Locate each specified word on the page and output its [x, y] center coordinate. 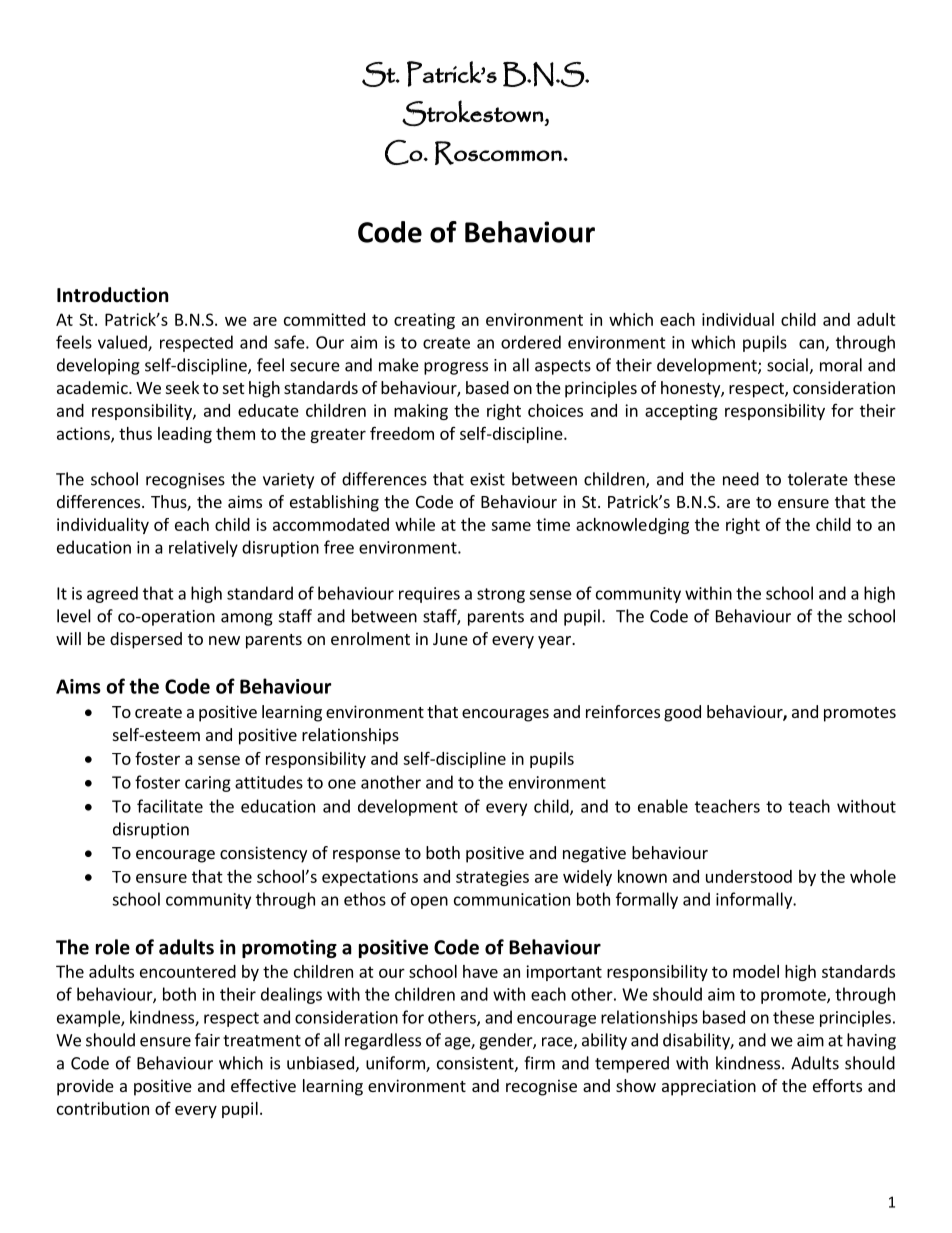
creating [424, 321]
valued [123, 343]
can [811, 344]
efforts [837, 1085]
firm [539, 1063]
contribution [103, 1108]
